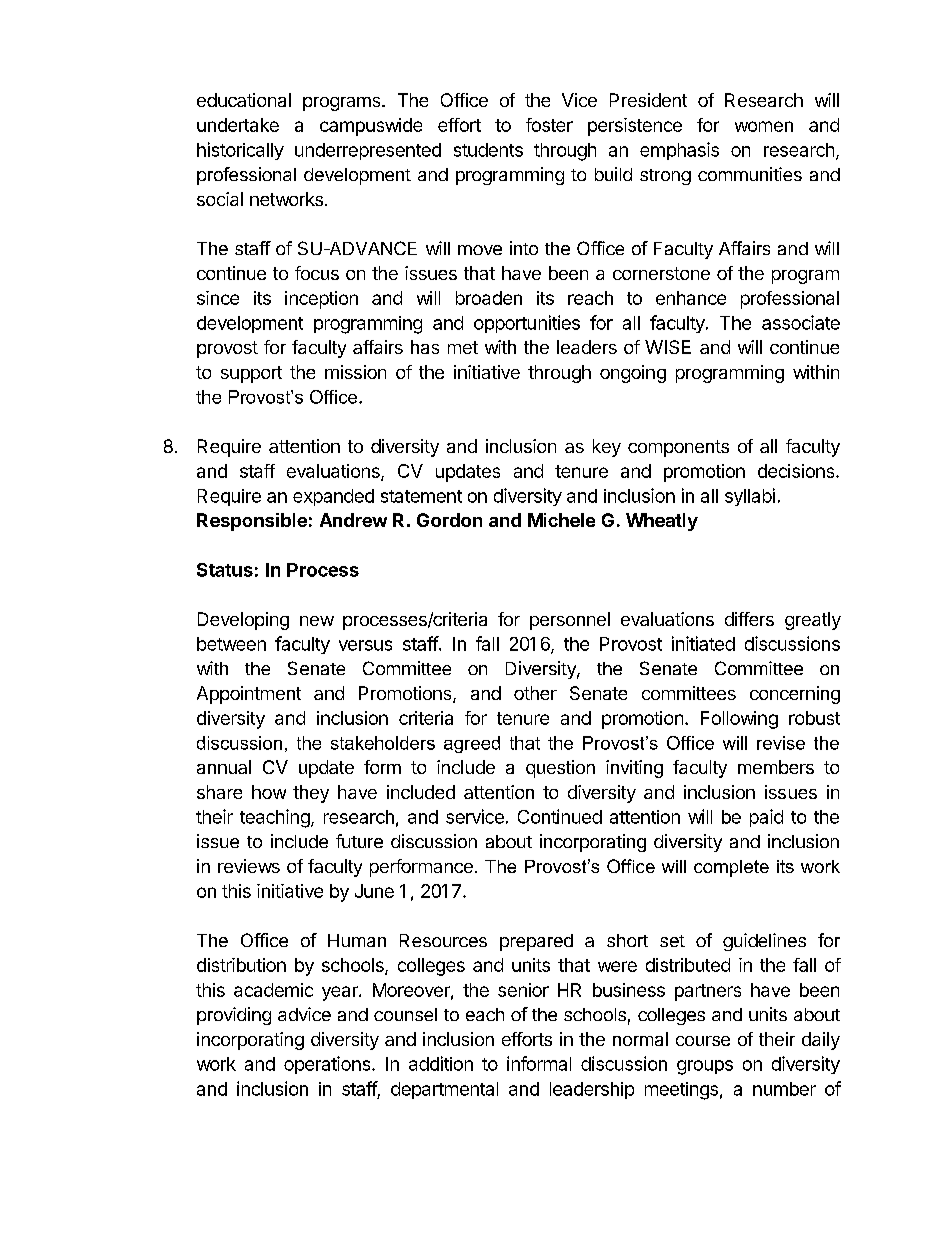 The width and height of the screenshot is (952, 1233). What do you see at coordinates (764, 126) in the screenshot?
I see `women` at bounding box center [764, 126].
